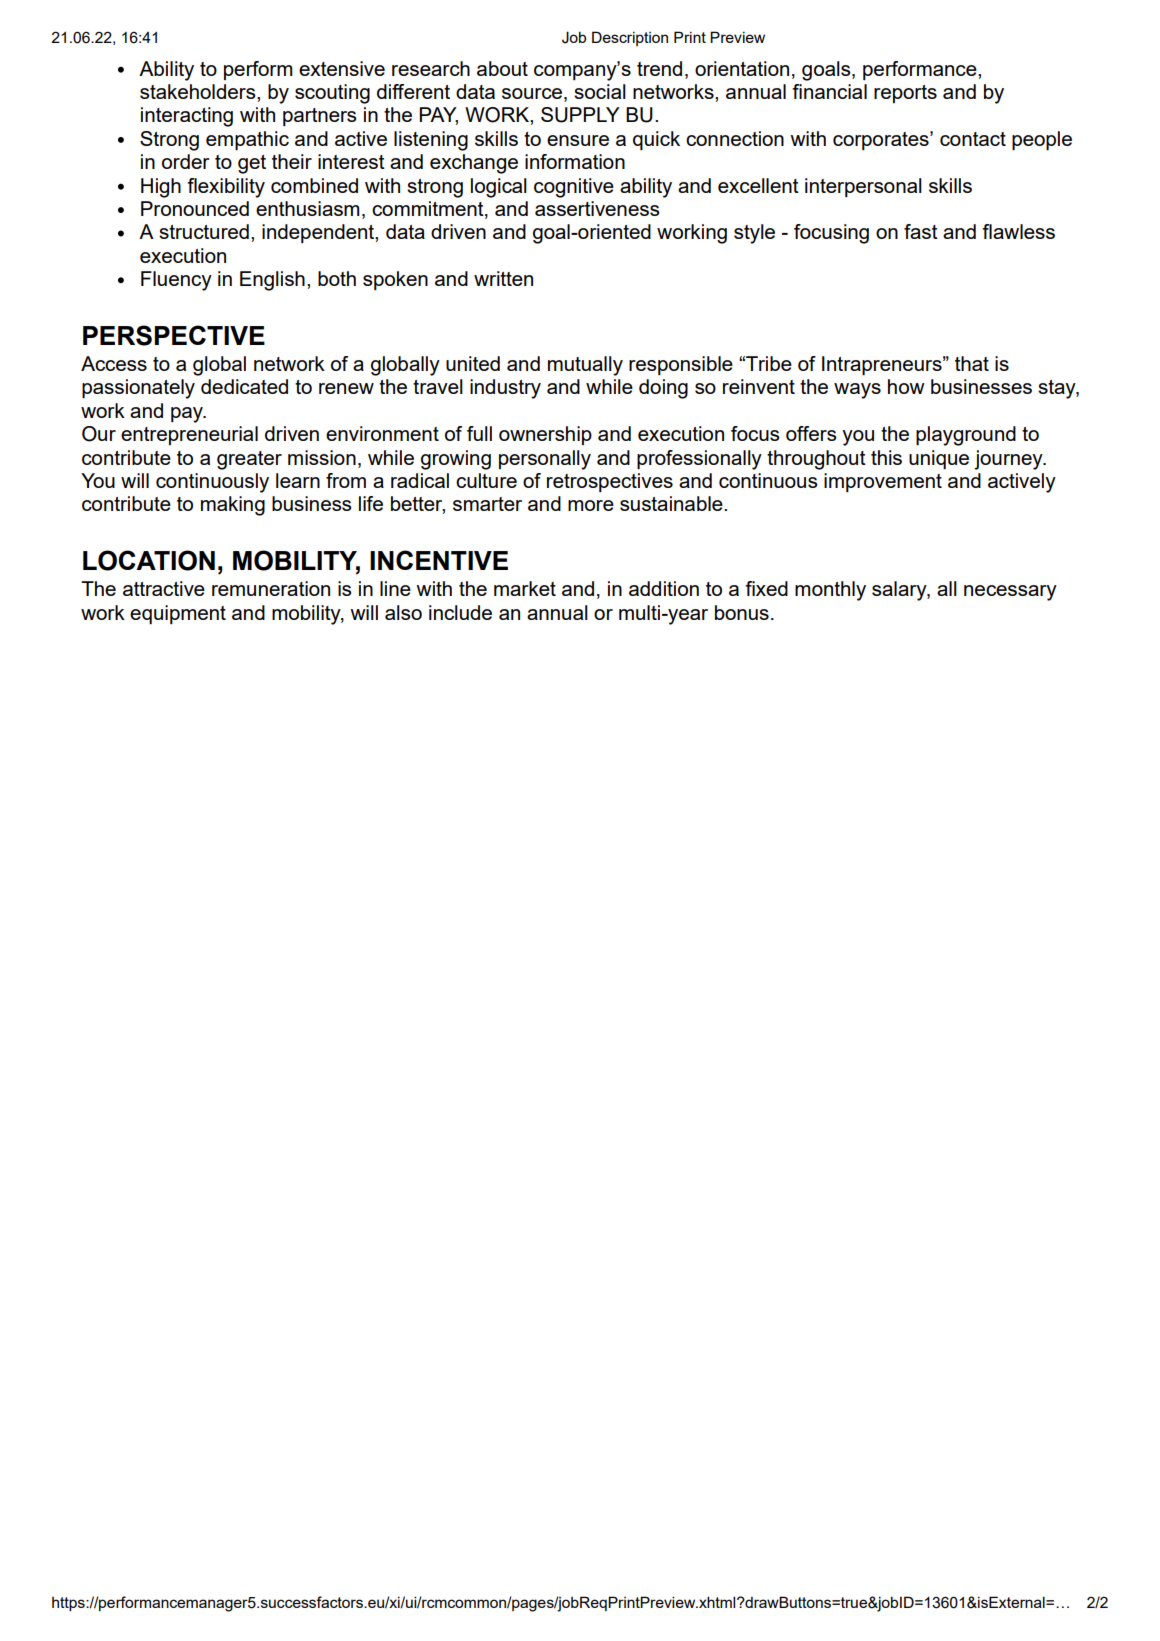  What do you see at coordinates (883, 482) in the screenshot?
I see `improvement` at bounding box center [883, 482].
